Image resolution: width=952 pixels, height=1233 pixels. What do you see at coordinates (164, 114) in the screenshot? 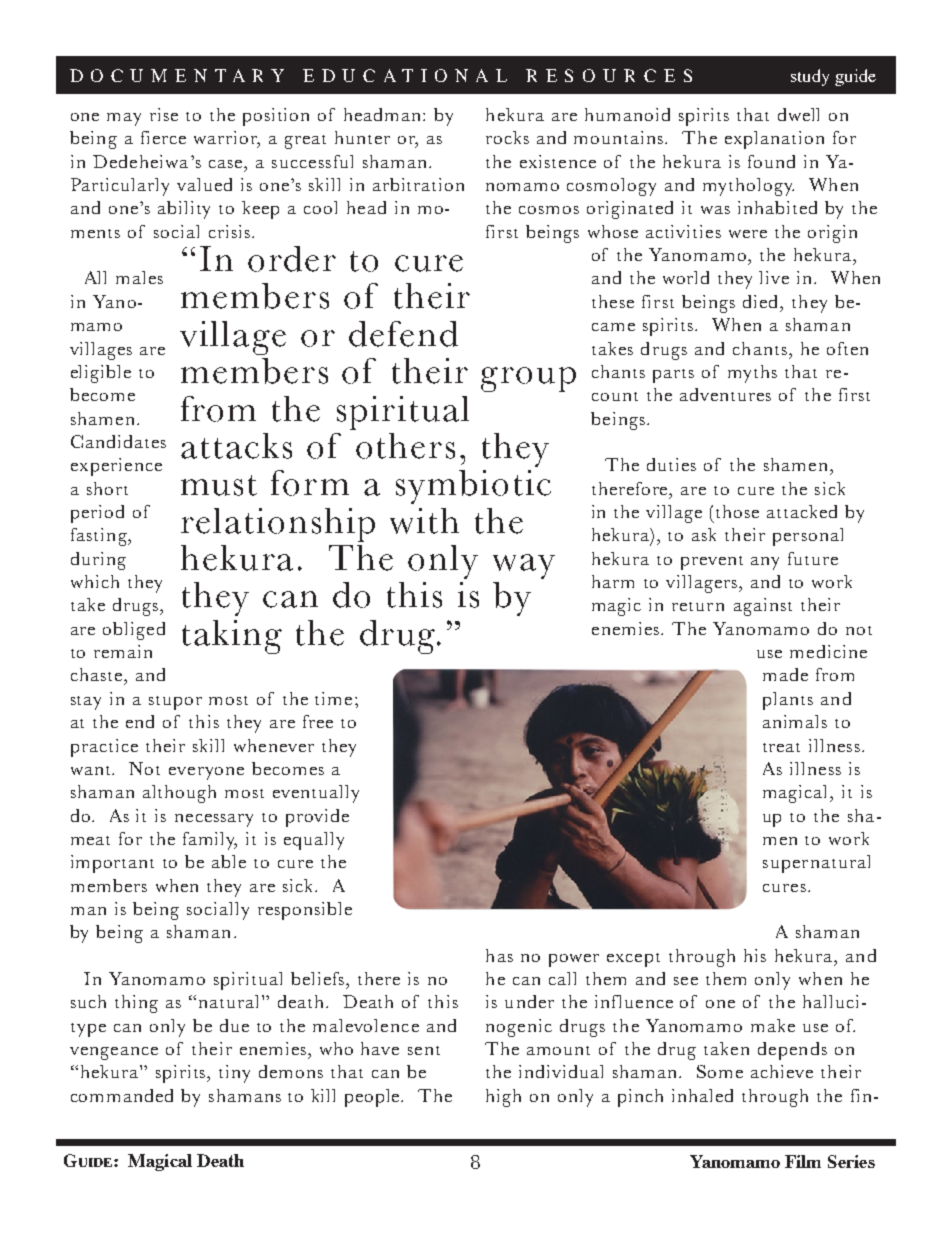
I see `rise` at bounding box center [164, 114].
